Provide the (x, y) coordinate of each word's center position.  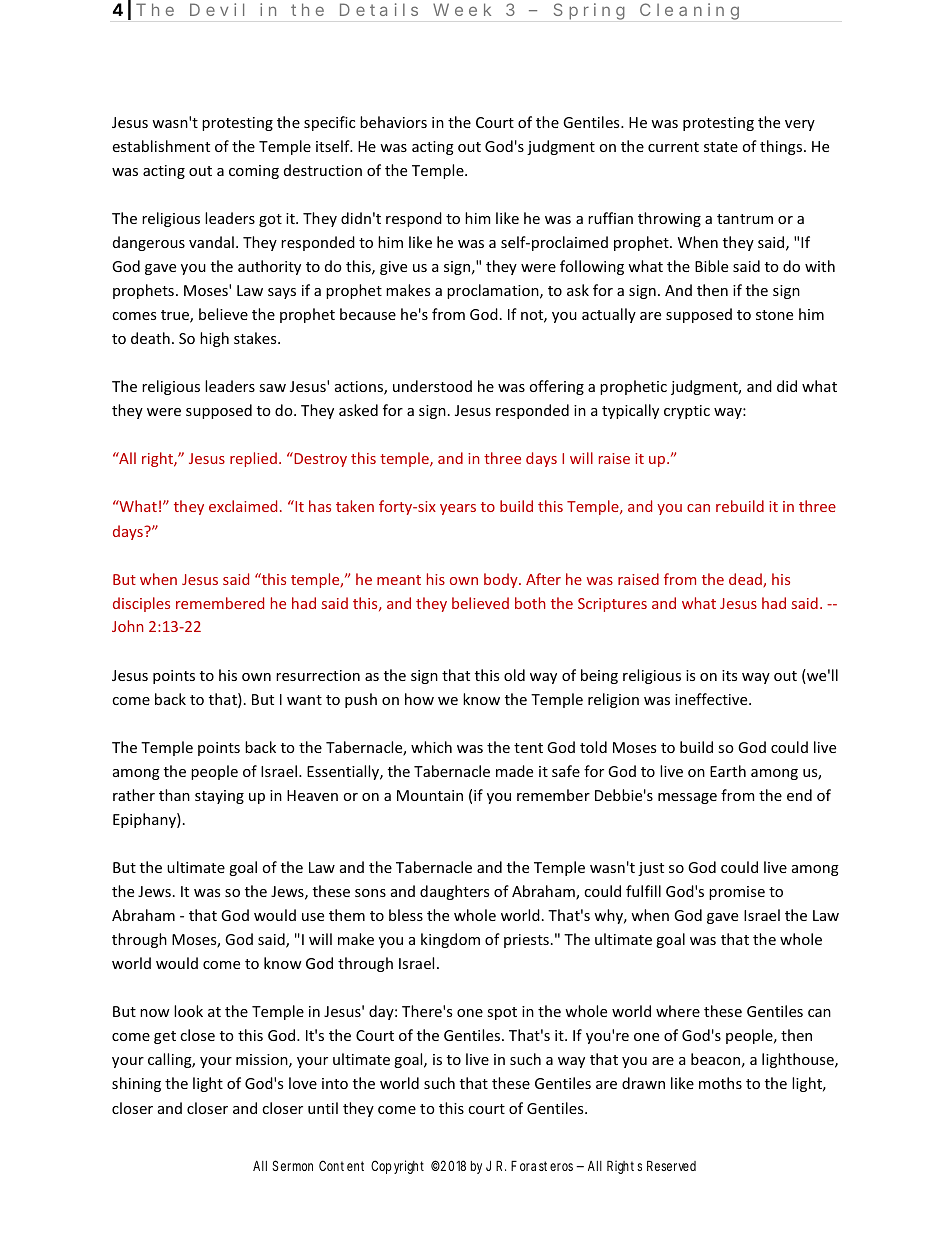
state (721, 147)
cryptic (687, 412)
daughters (454, 892)
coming (254, 172)
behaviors (393, 122)
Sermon (292, 1165)
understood (432, 386)
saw (272, 388)
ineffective (712, 699)
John (127, 626)
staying (219, 797)
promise (737, 893)
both (530, 603)
